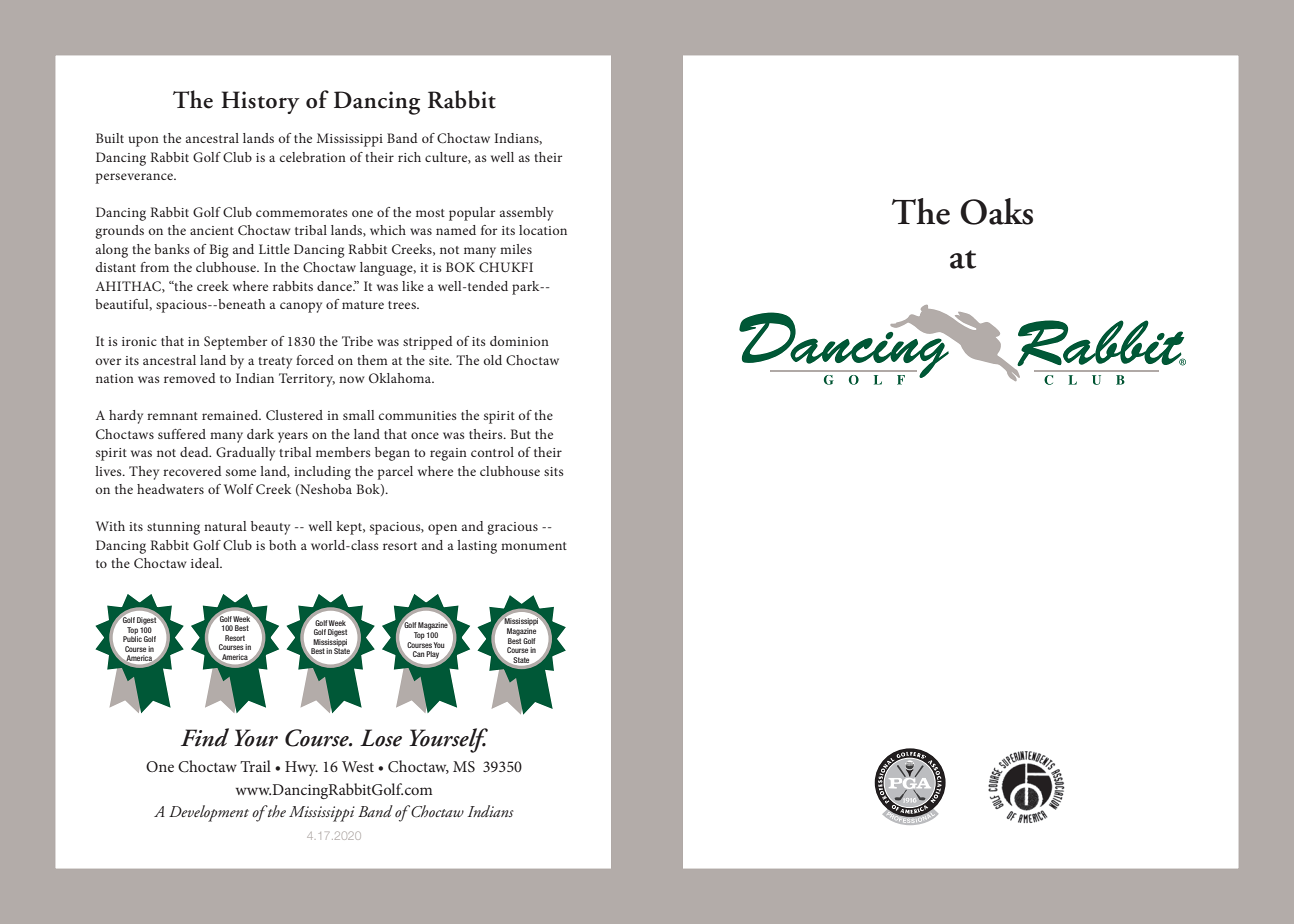  I want to click on miles, so click(516, 249).
